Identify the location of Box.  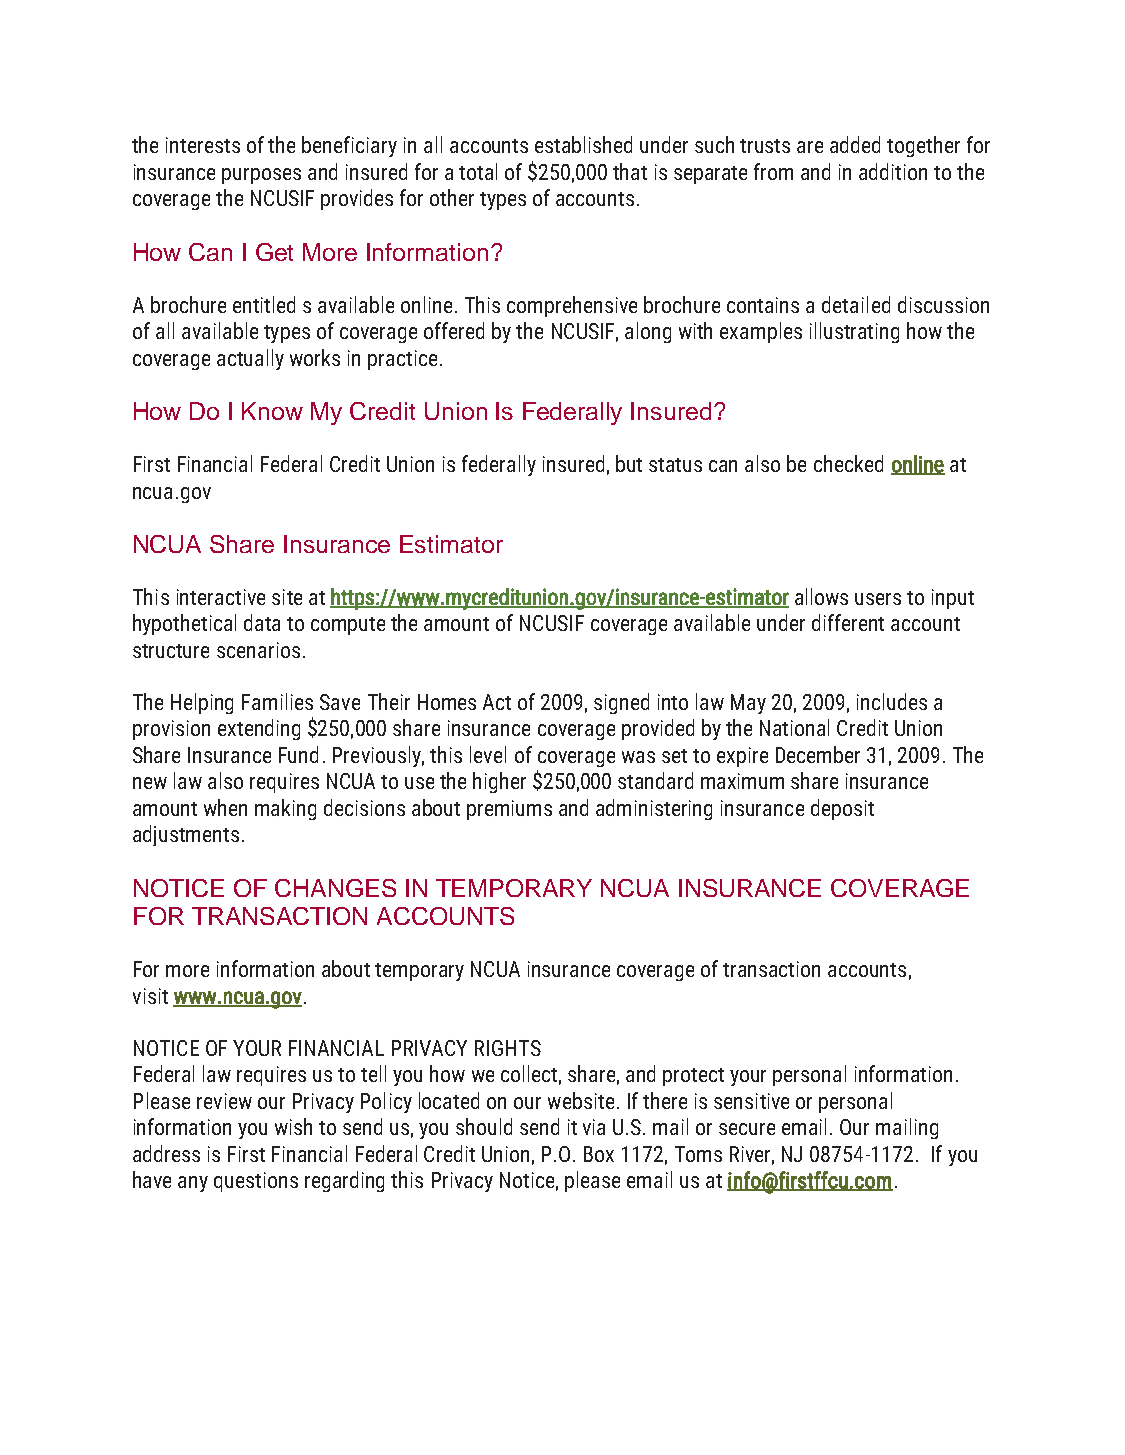
(599, 1154).
